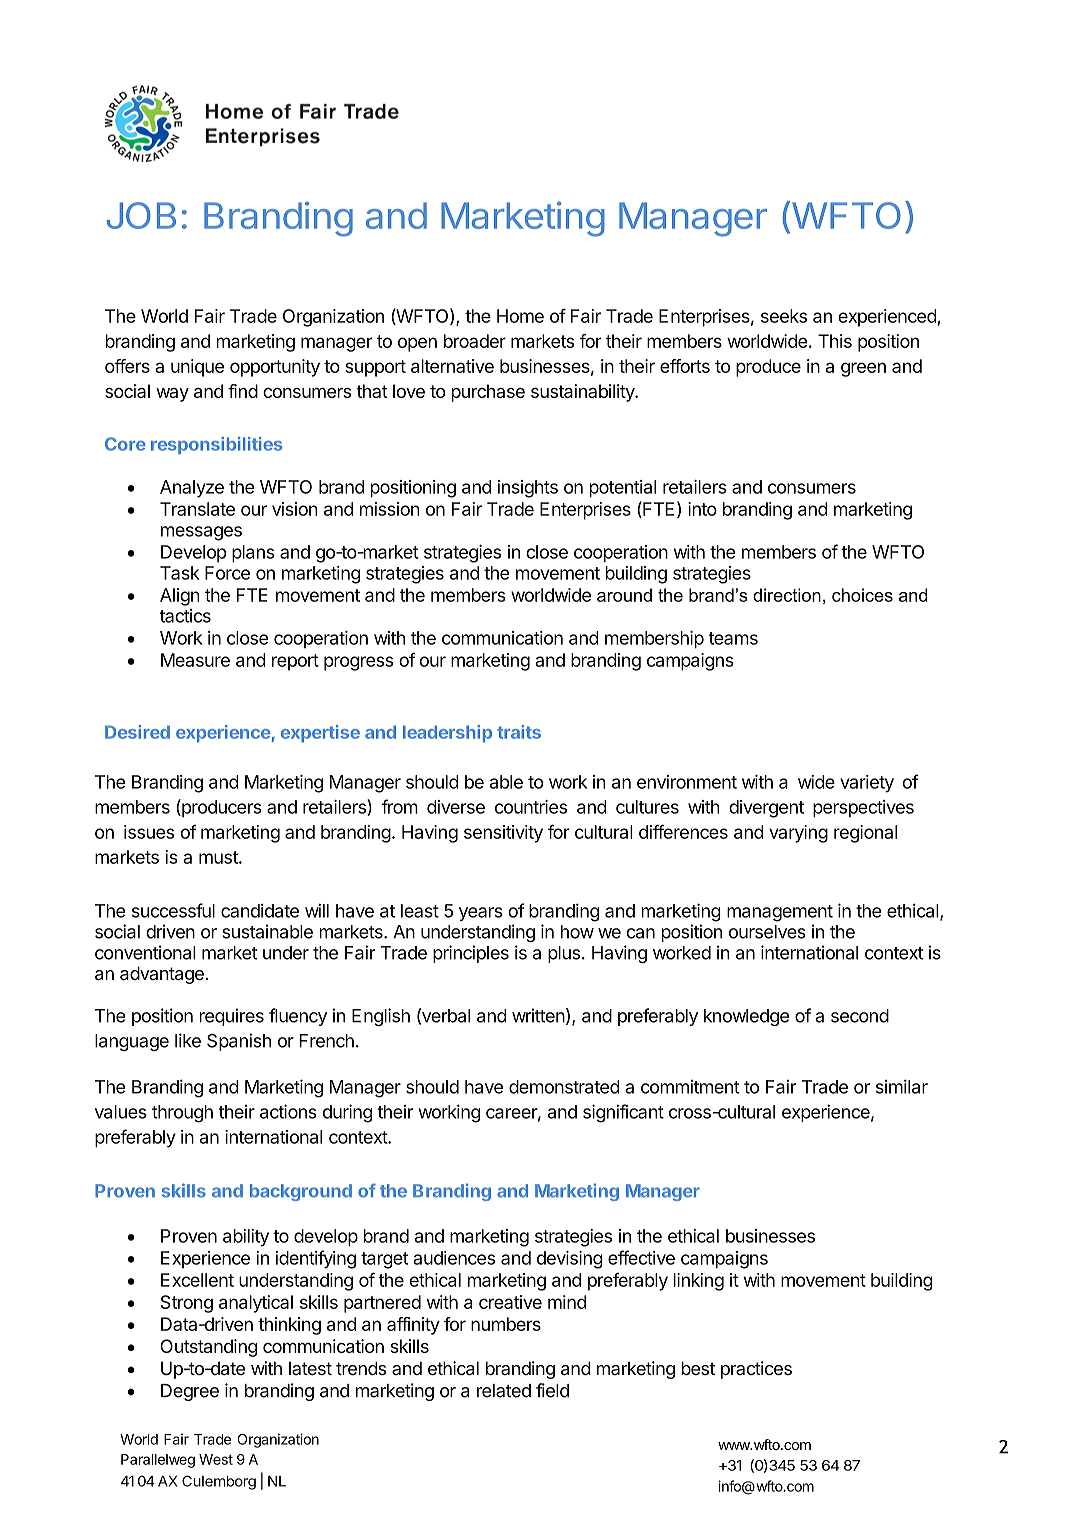 The width and height of the screenshot is (1081, 1529). What do you see at coordinates (756, 1370) in the screenshot?
I see `practices` at bounding box center [756, 1370].
